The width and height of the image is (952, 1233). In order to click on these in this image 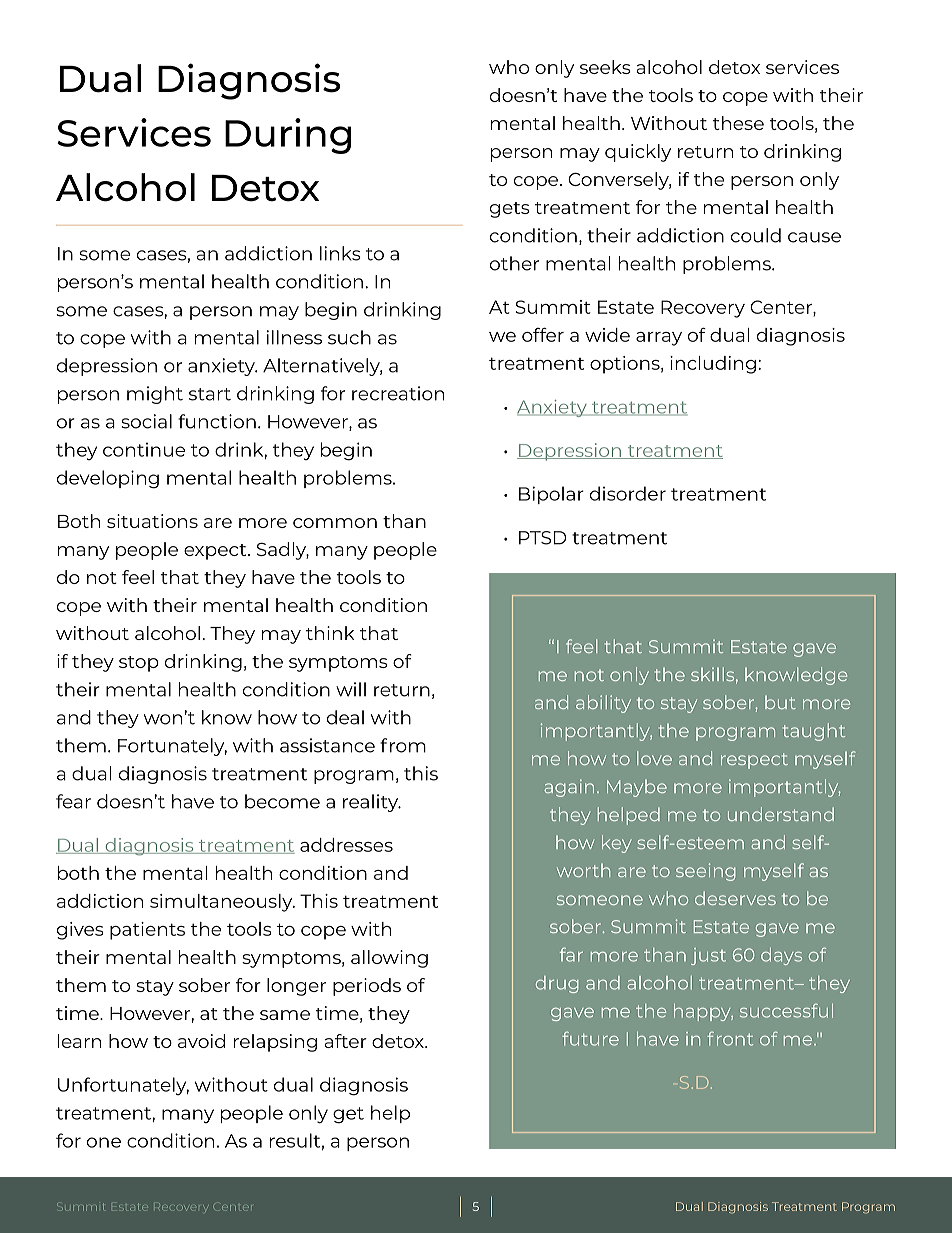, I will do `click(738, 123)`.
